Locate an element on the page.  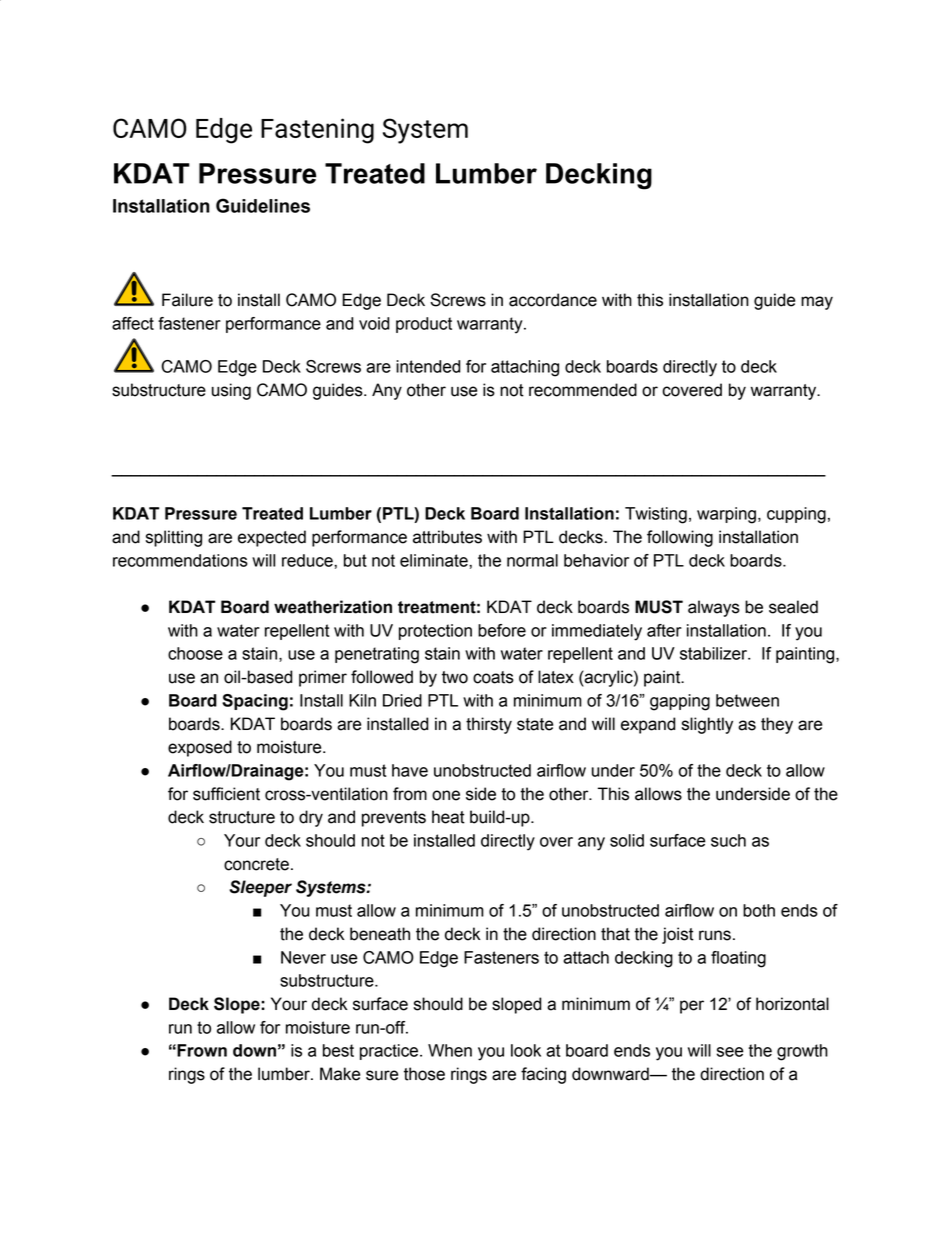
accordance is located at coordinates (553, 300).
